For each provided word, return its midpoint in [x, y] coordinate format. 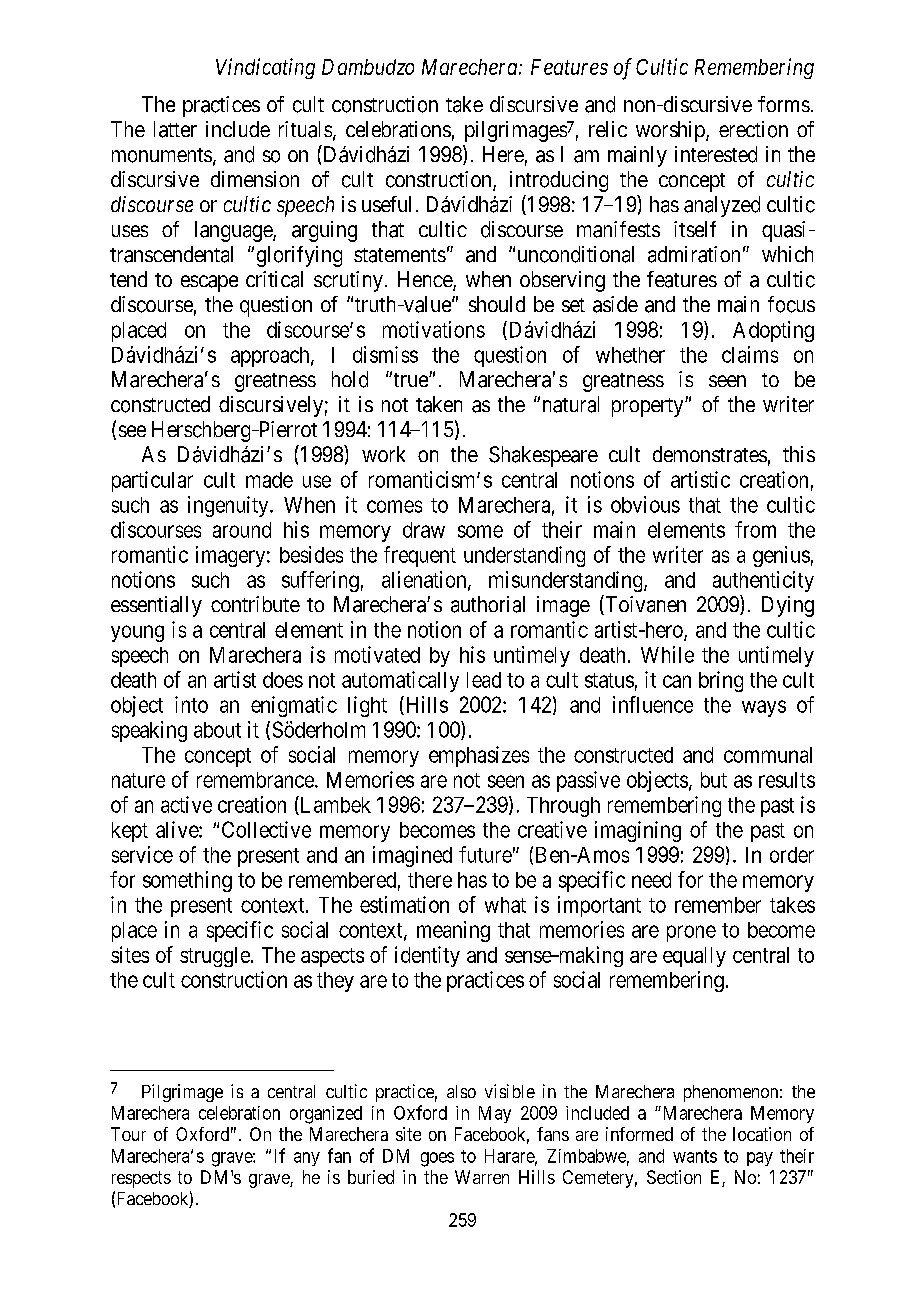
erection [753, 129]
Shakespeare [543, 456]
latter [175, 129]
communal [768, 755]
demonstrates [710, 454]
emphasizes [479, 756]
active [186, 804]
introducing [559, 181]
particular [152, 481]
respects [141, 1179]
